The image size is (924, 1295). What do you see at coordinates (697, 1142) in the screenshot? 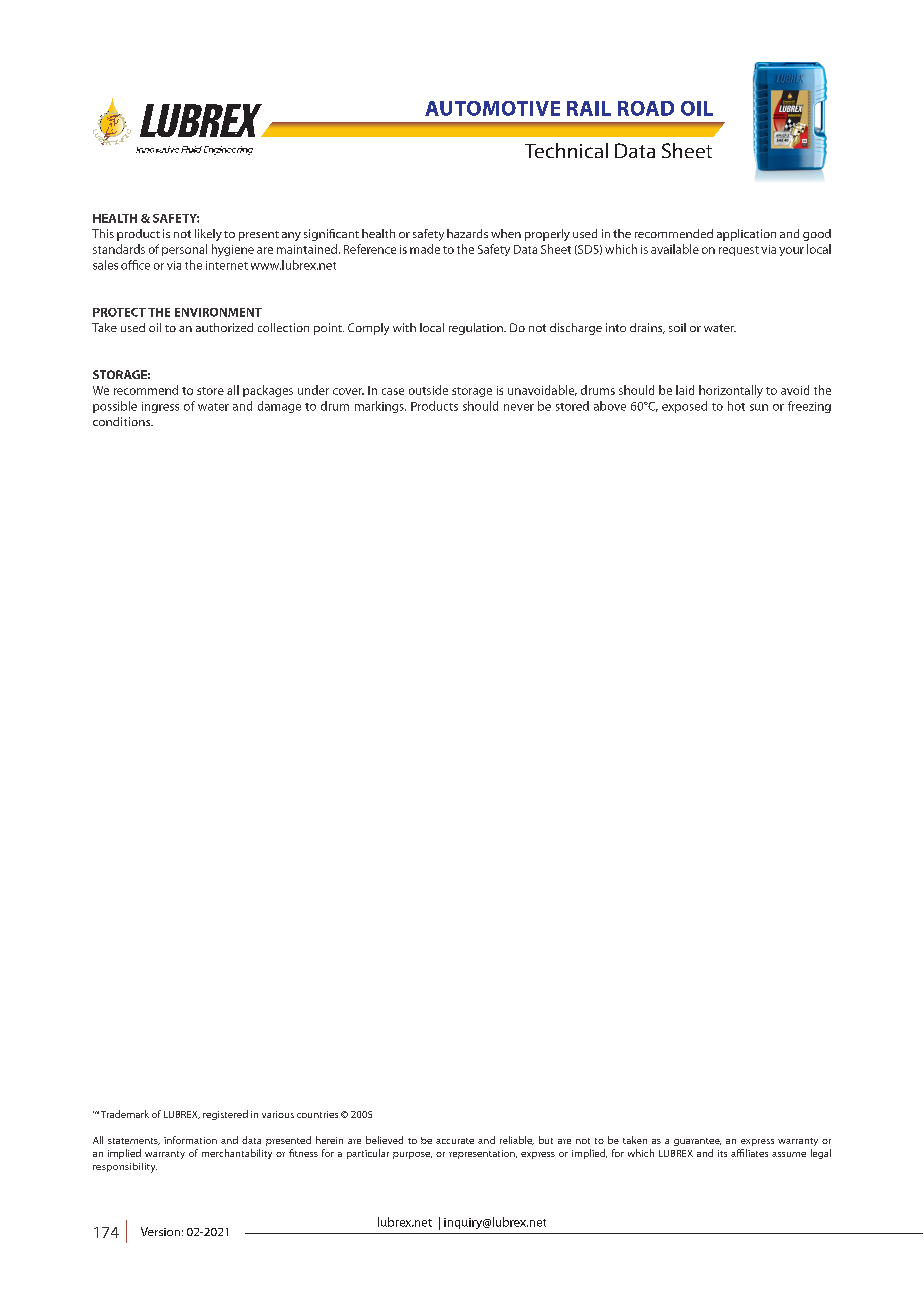
I see `guarantee` at bounding box center [697, 1142].
